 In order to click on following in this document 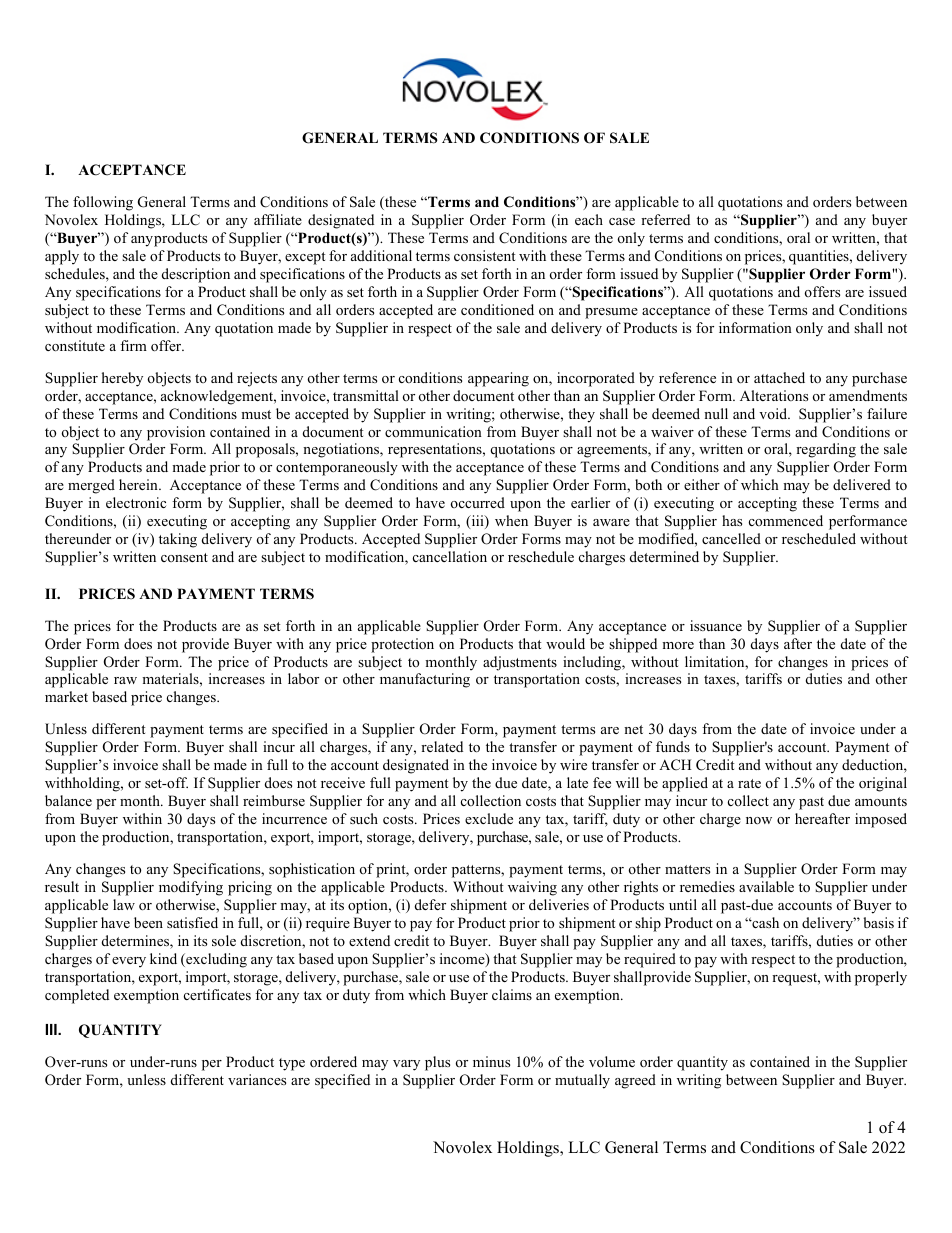, I will do `click(103, 203)`.
